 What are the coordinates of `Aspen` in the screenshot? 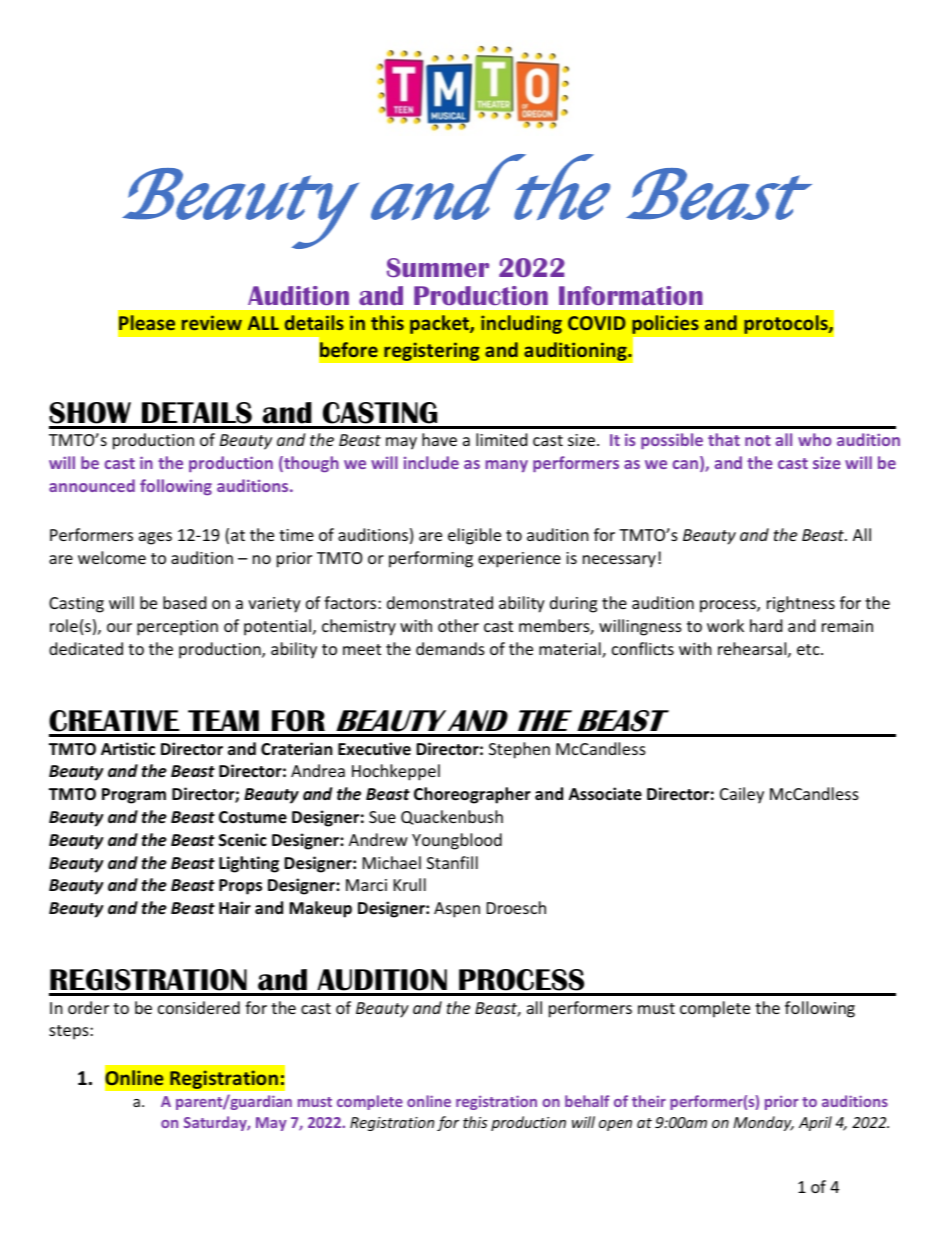 It's located at (457, 910).
